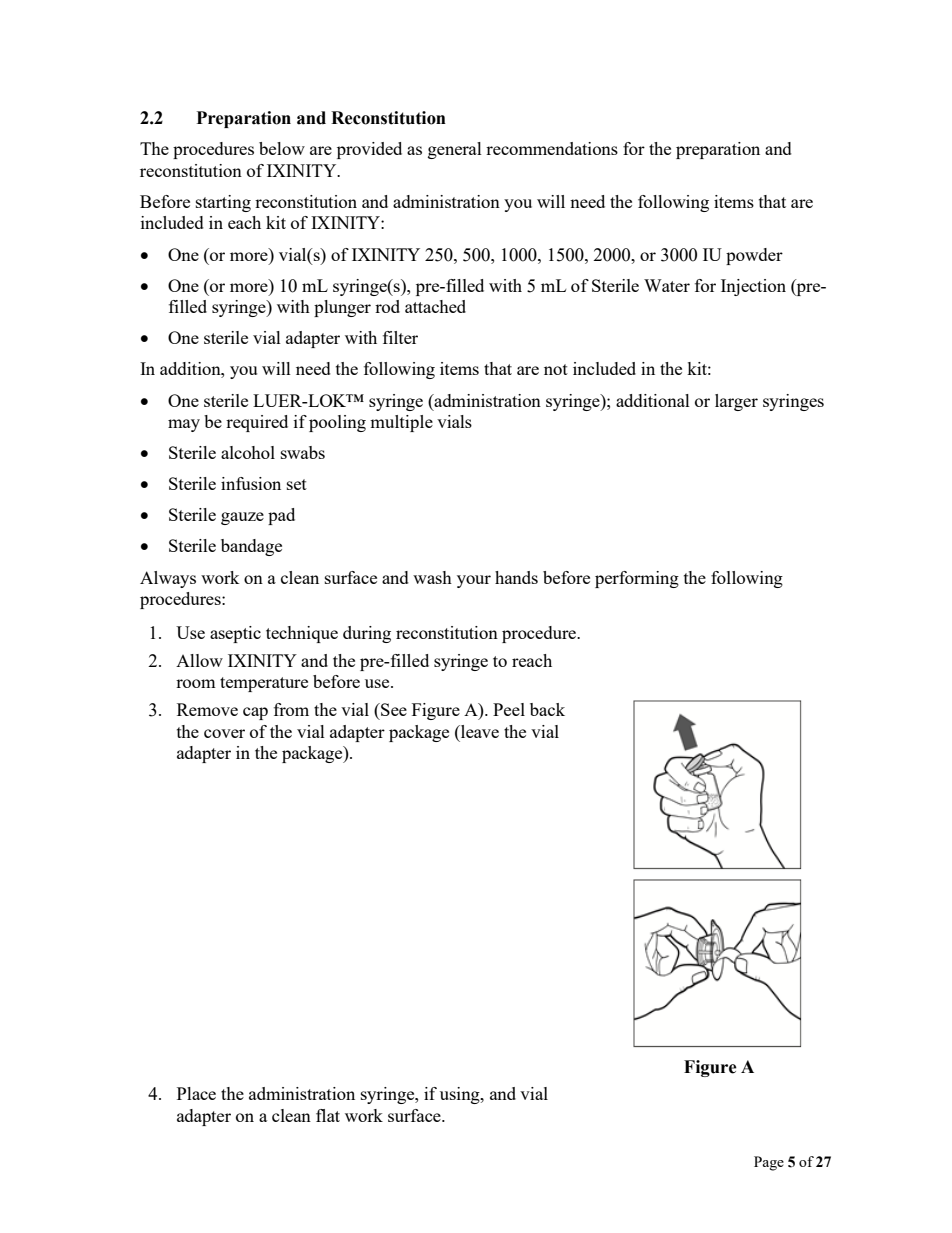 This screenshot has width=952, height=1233. I want to click on cover, so click(224, 733).
